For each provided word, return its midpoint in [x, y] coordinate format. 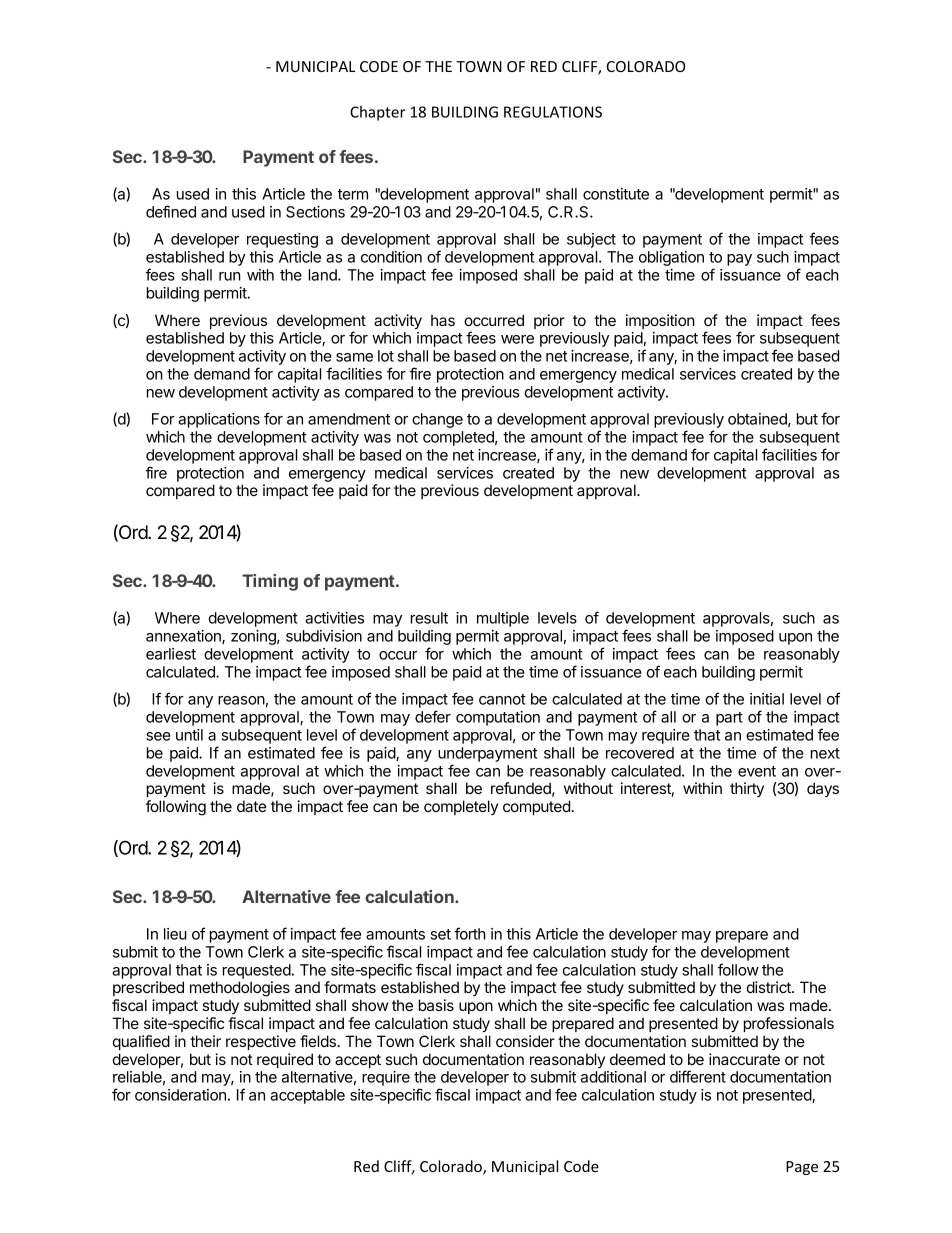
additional [613, 1077]
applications [219, 420]
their [205, 1041]
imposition [660, 321]
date [251, 806]
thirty [747, 789]
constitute [616, 194]
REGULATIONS [553, 112]
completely [461, 807]
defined [171, 211]
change [437, 420]
